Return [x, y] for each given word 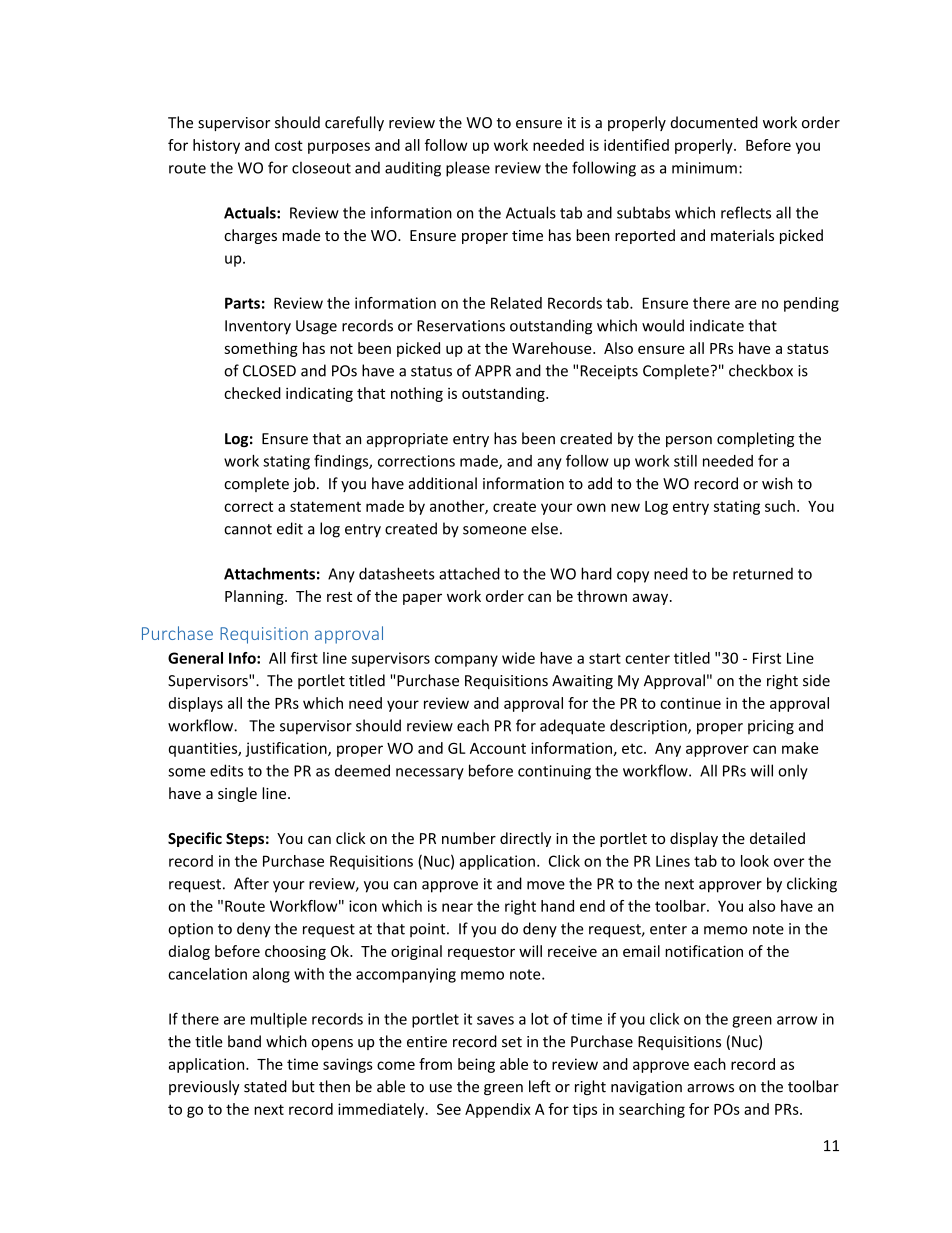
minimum [704, 168]
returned [763, 574]
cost [289, 145]
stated [265, 1086]
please [468, 169]
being [476, 1065]
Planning [255, 597]
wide [518, 658]
